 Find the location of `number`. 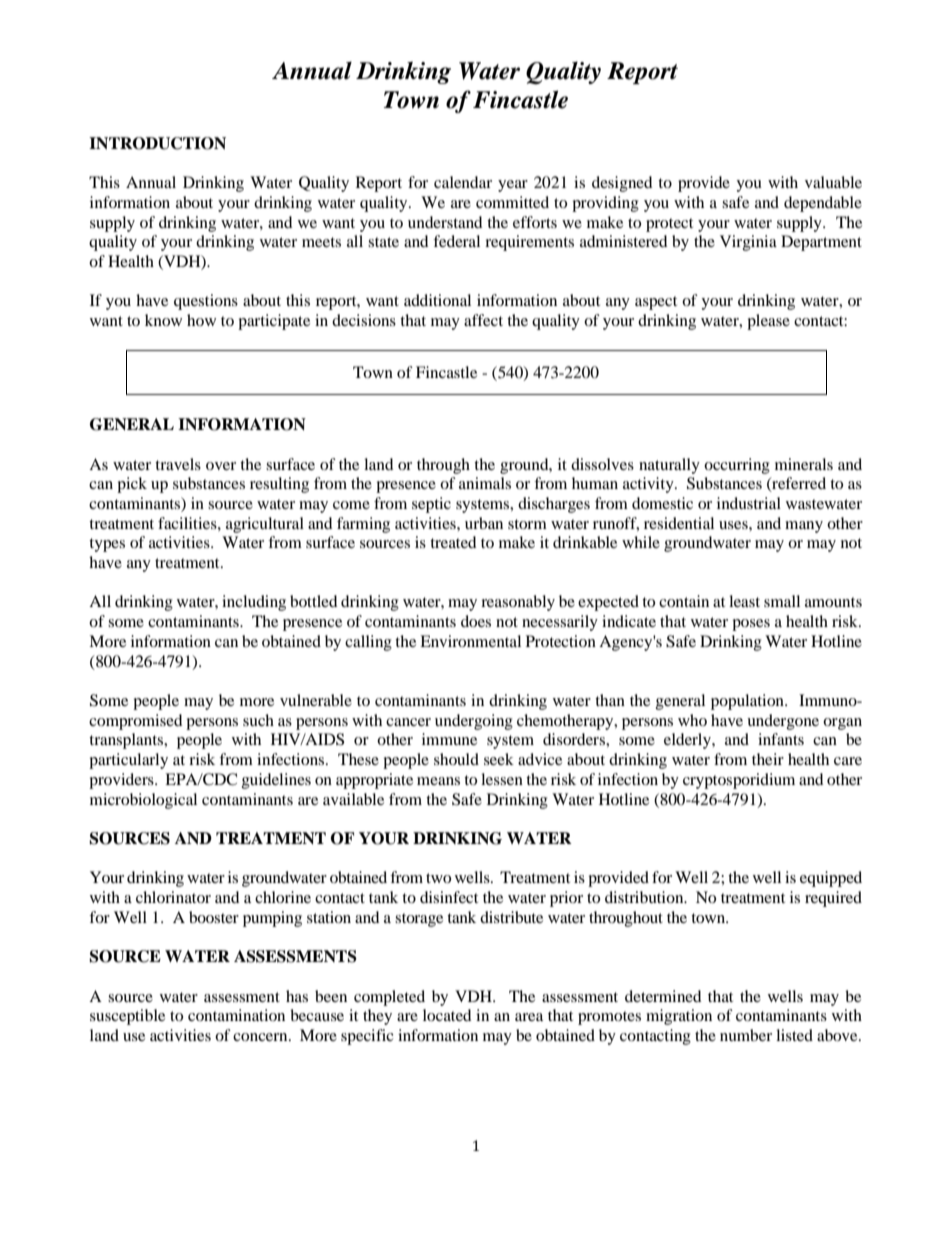

number is located at coordinates (746, 1035).
